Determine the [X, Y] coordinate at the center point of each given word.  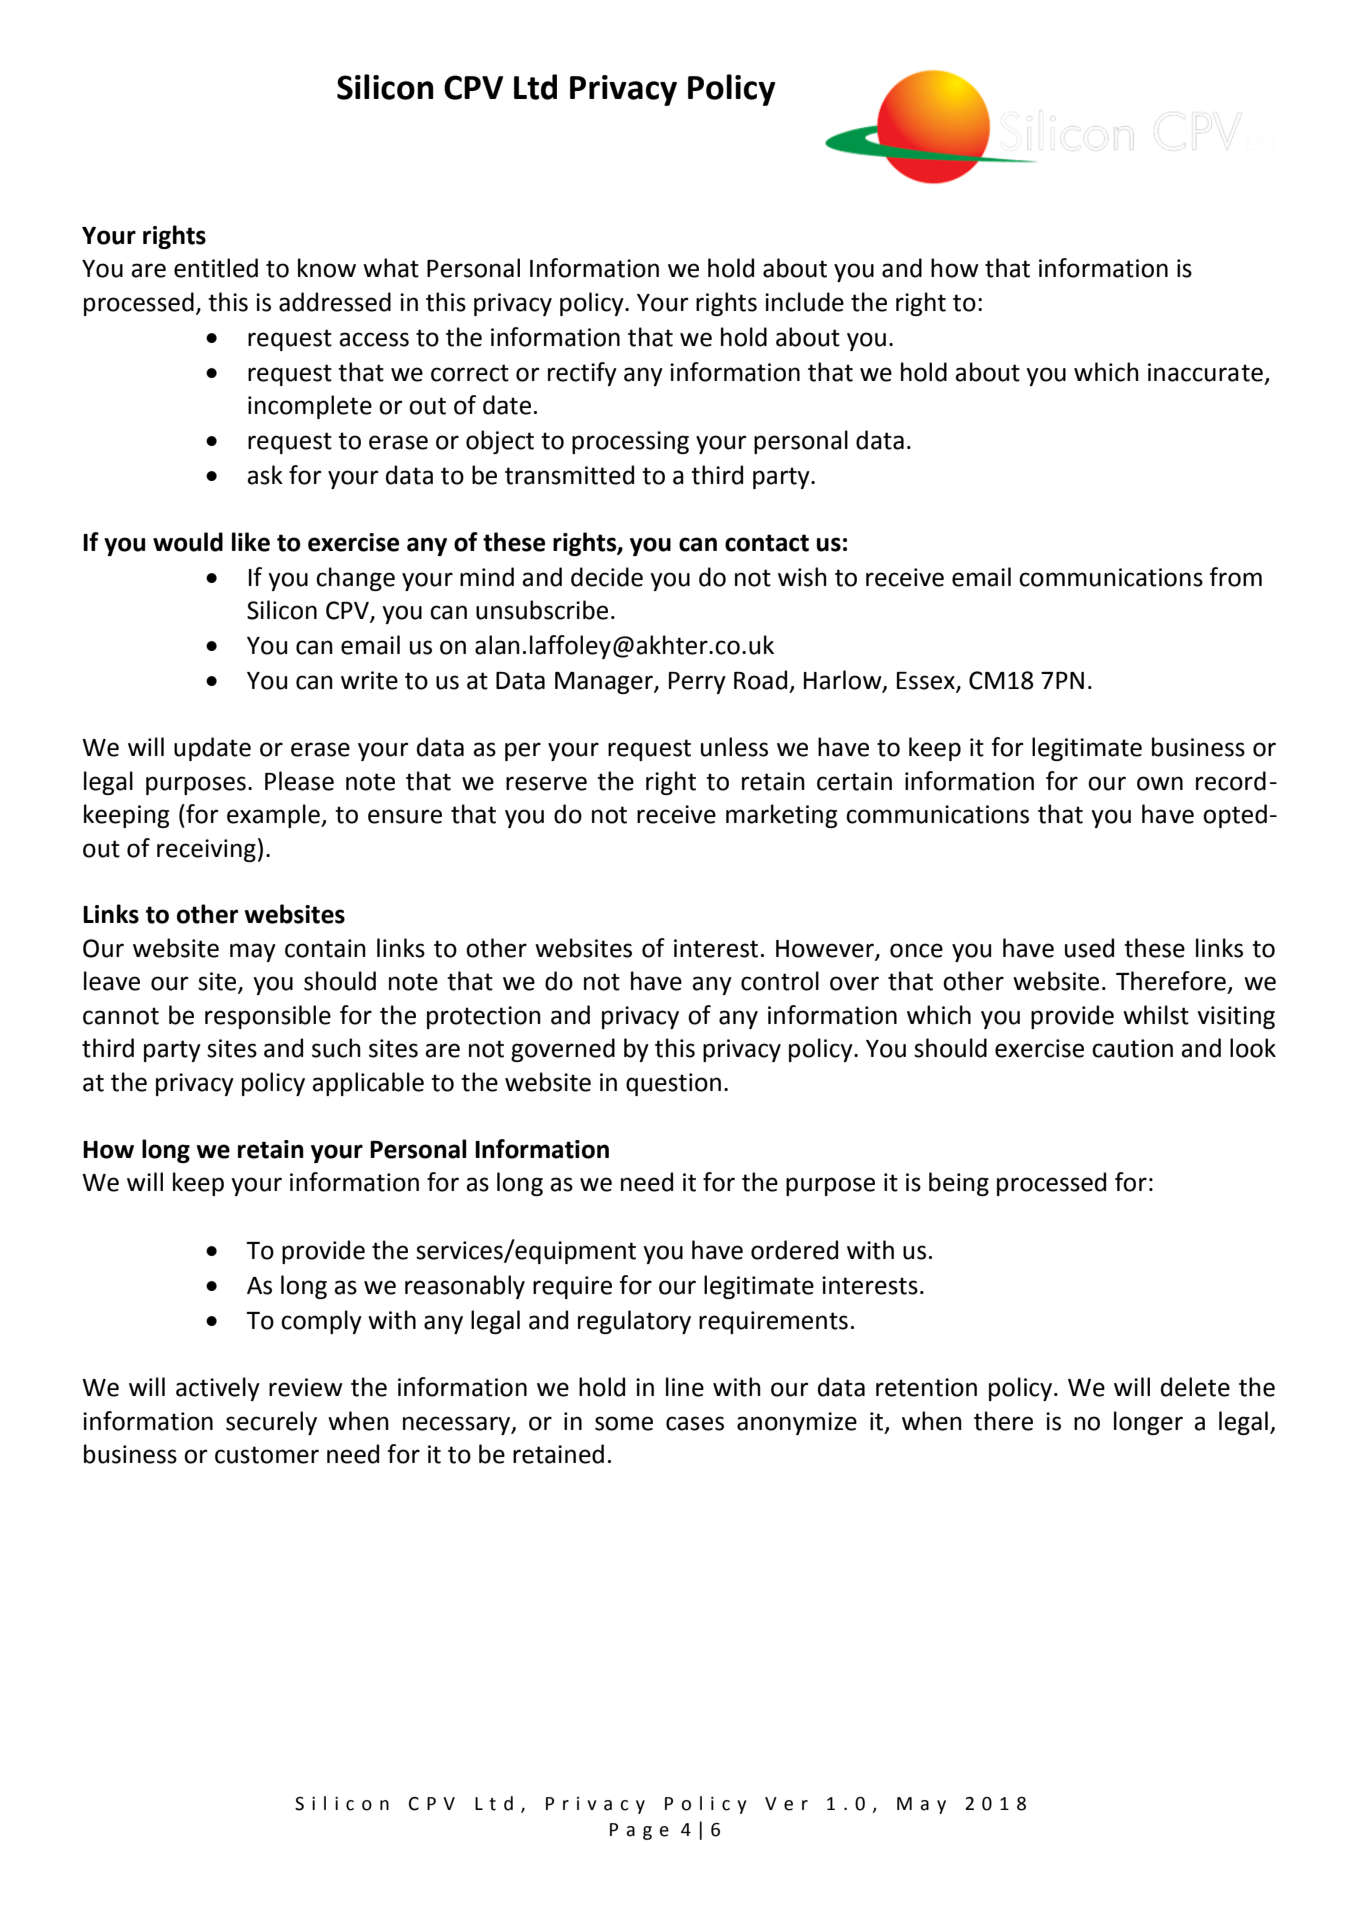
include [804, 302]
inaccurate [1205, 372]
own [1160, 783]
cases [695, 1423]
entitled [216, 268]
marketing [781, 816]
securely [271, 1423]
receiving [206, 850]
